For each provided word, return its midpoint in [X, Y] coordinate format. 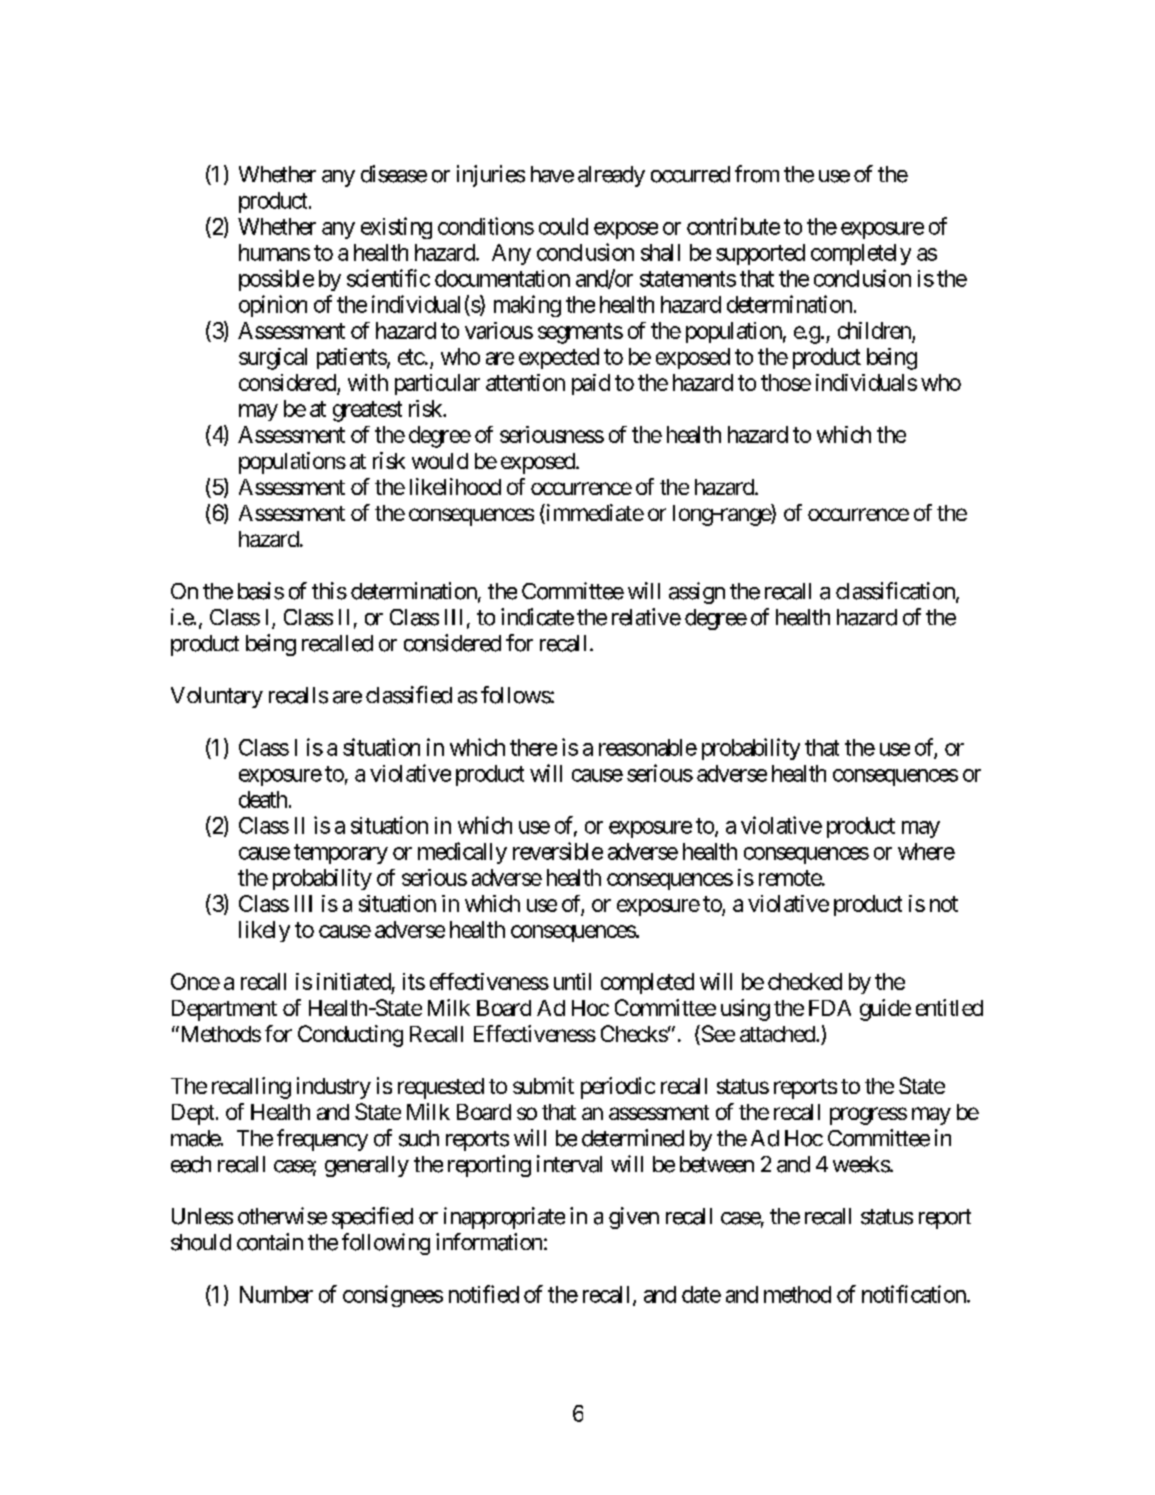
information [489, 1242]
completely [861, 254]
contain [270, 1242]
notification [915, 1294]
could [563, 226]
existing [396, 228]
